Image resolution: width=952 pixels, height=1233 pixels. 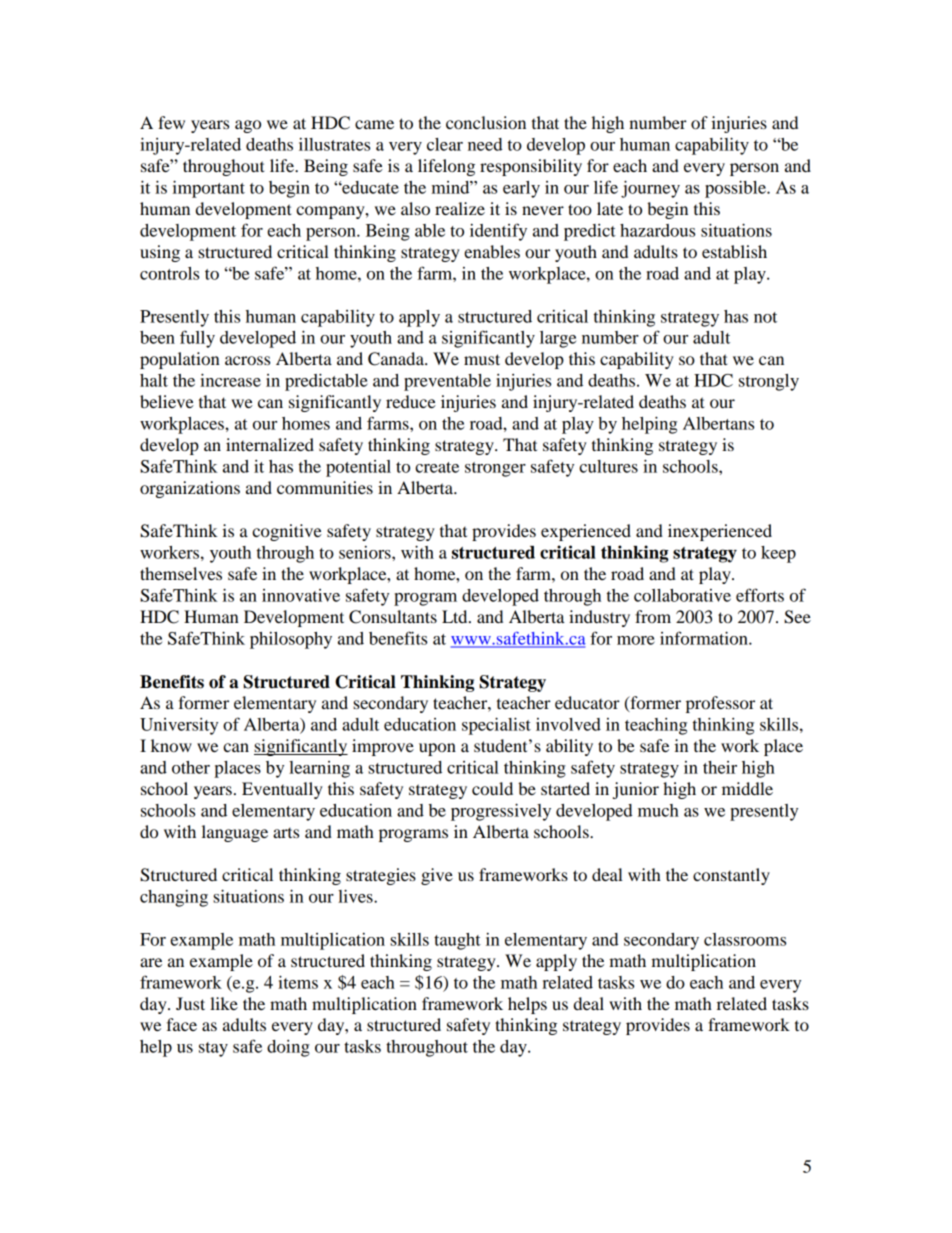 What do you see at coordinates (457, 941) in the image?
I see `taught` at bounding box center [457, 941].
